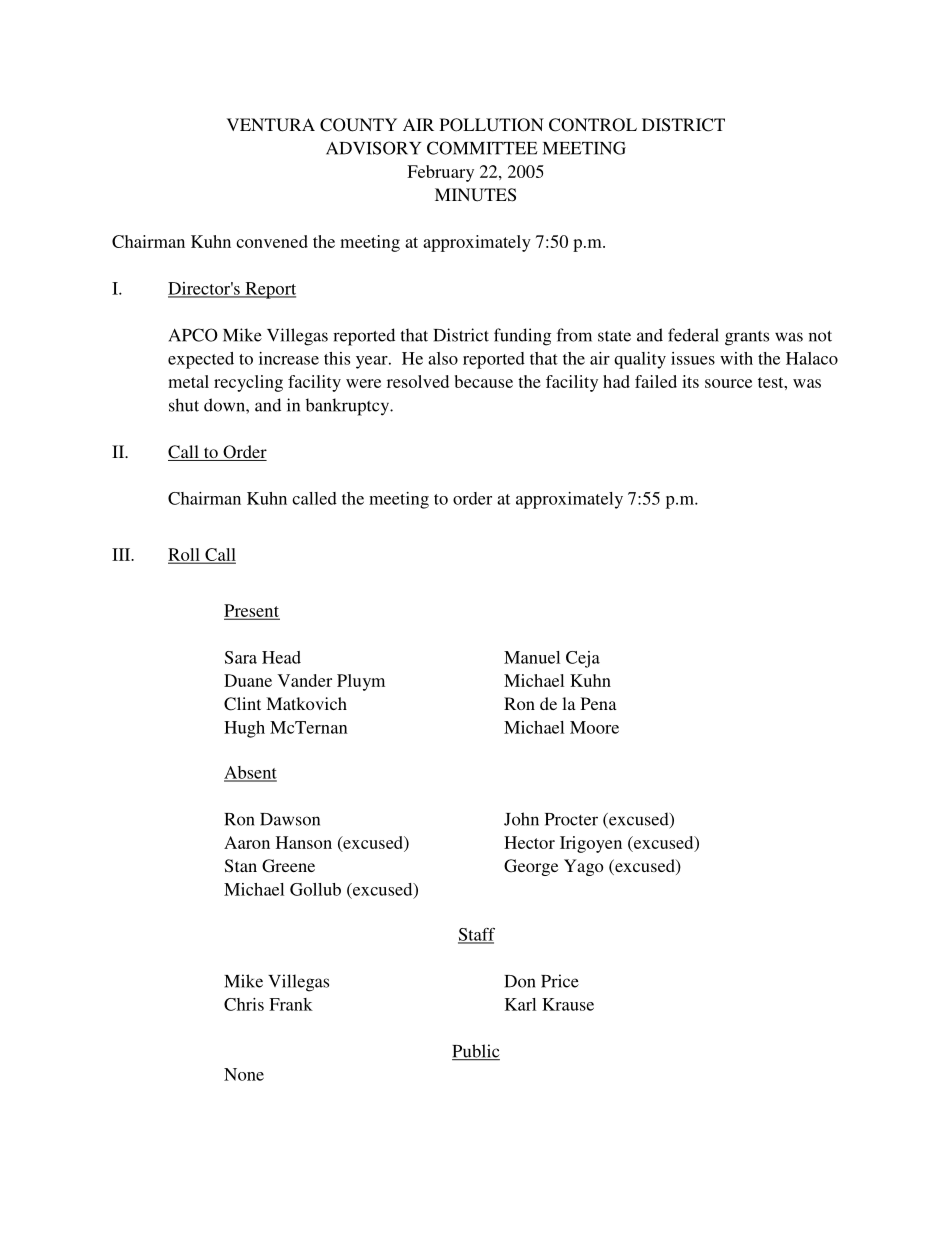 The image size is (952, 1233). What do you see at coordinates (747, 338) in the screenshot?
I see `grants` at bounding box center [747, 338].
